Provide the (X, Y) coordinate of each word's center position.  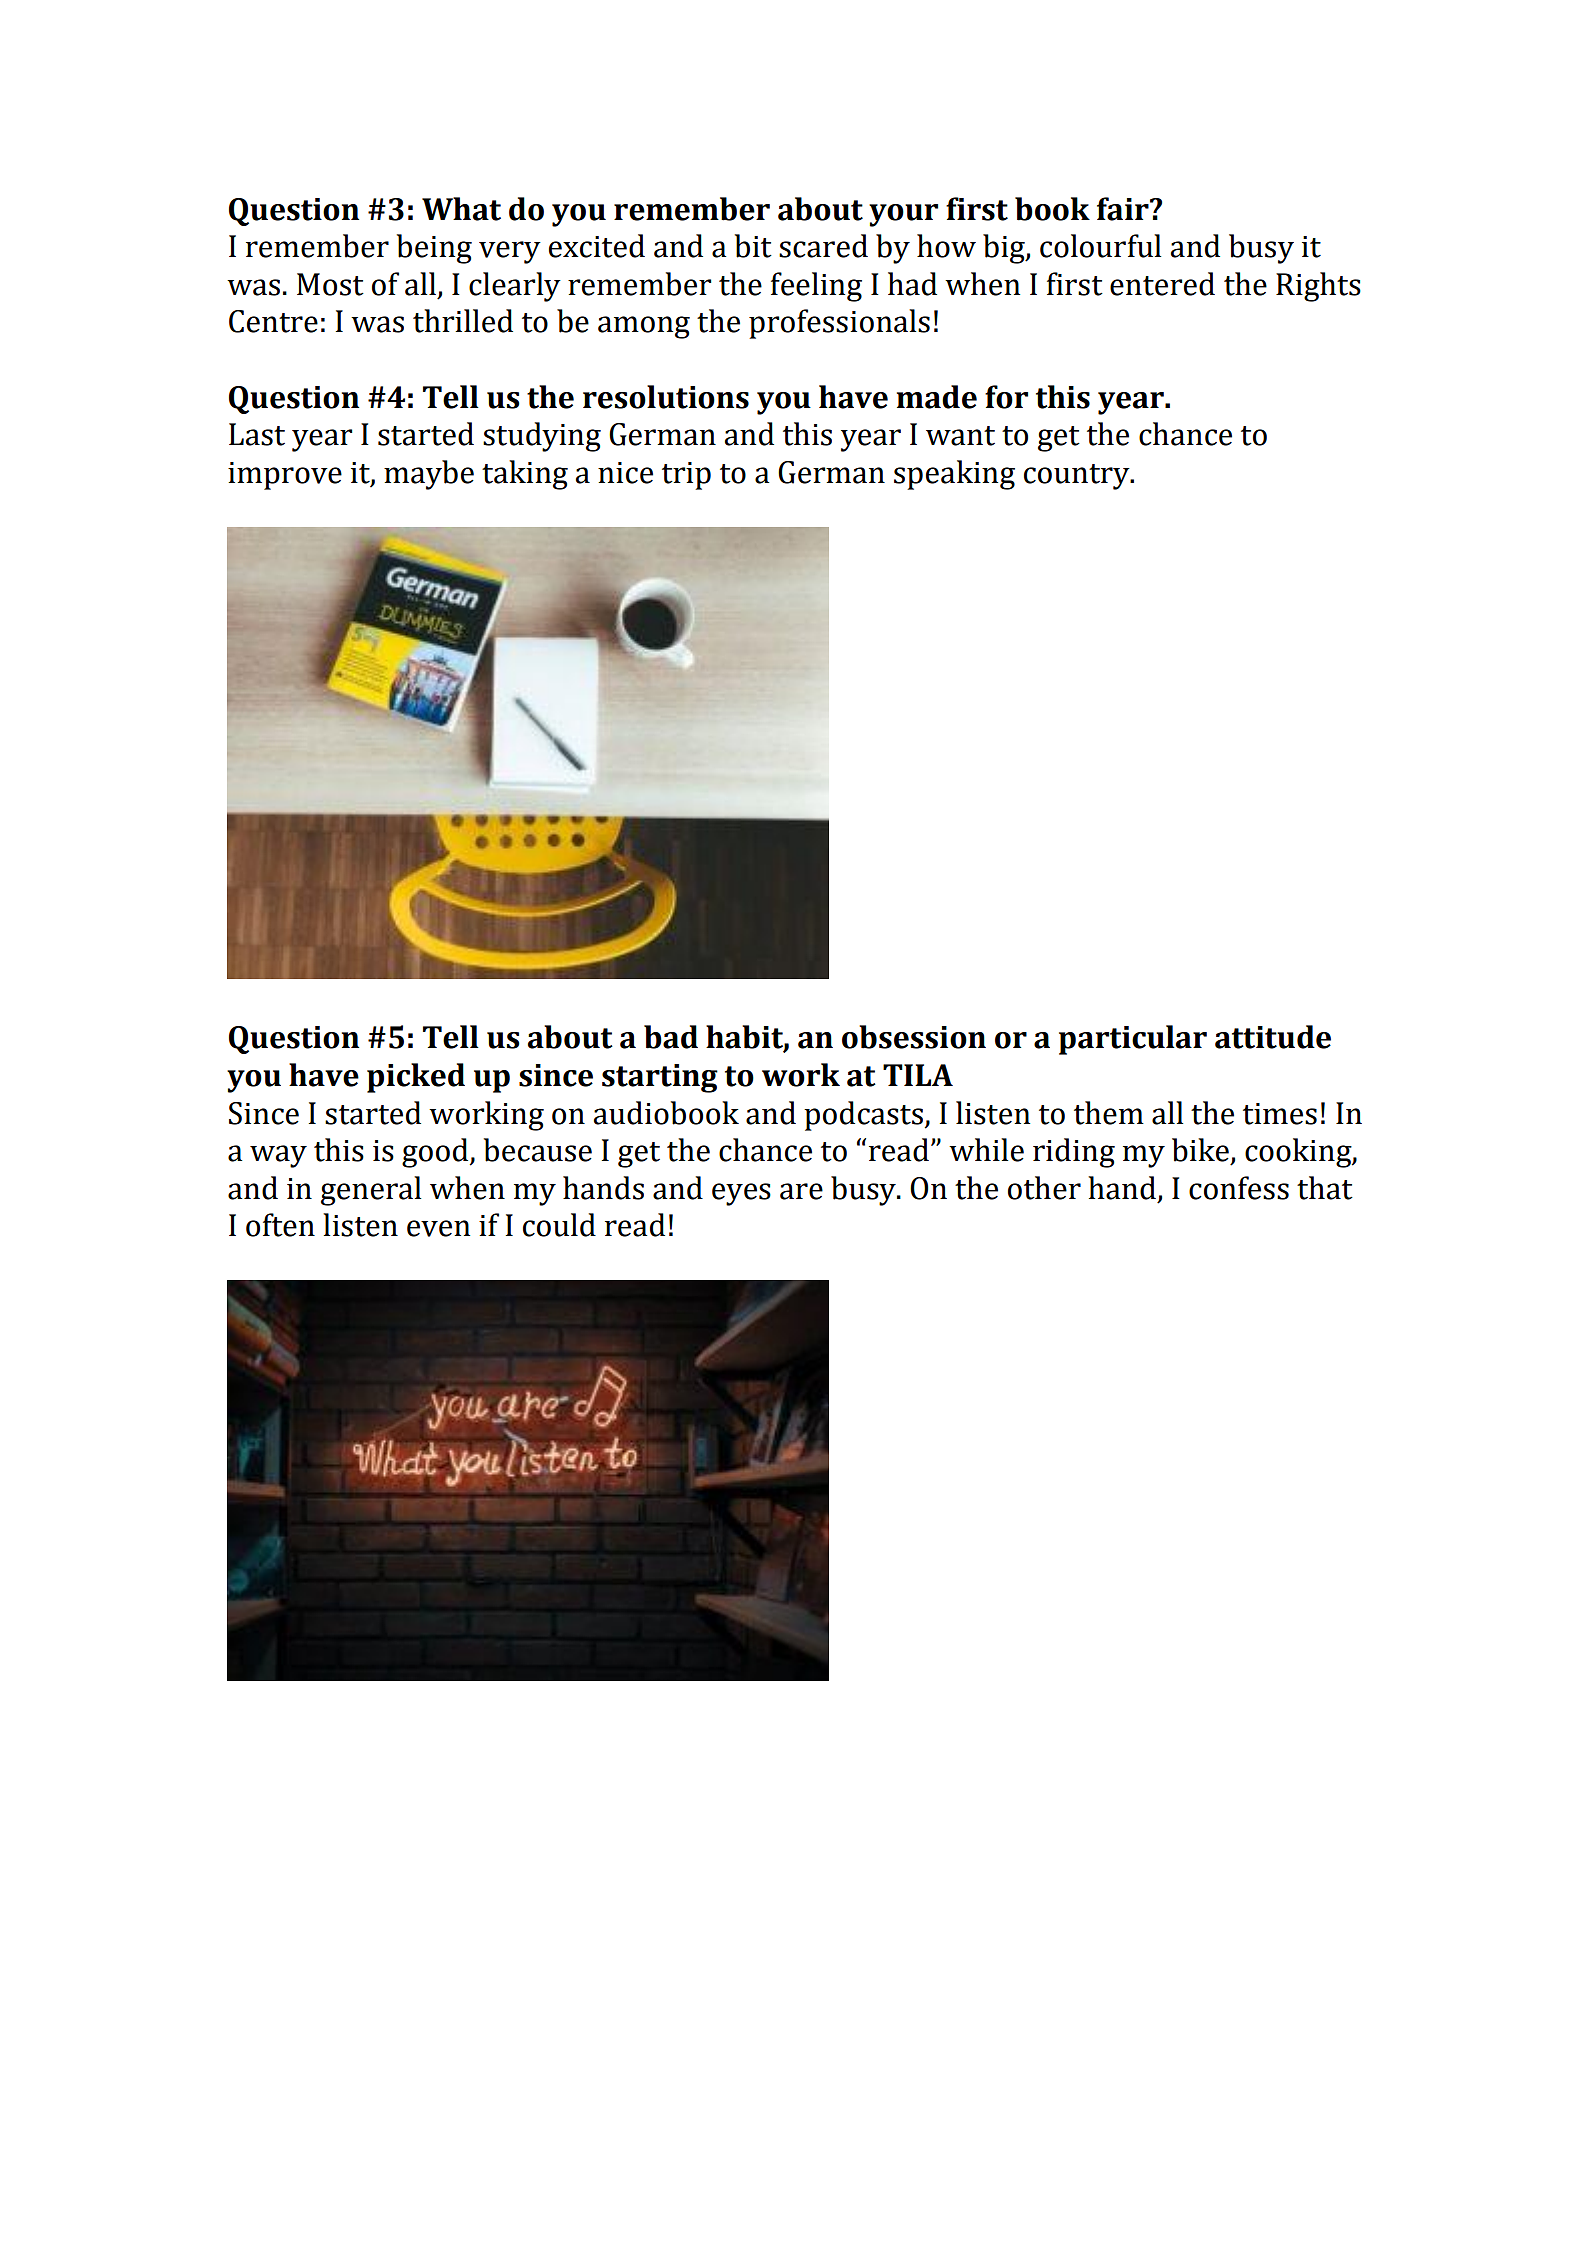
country (1078, 477)
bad (671, 1037)
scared (823, 246)
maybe (429, 475)
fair (1124, 209)
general (371, 1191)
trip (686, 476)
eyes (741, 1194)
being (434, 249)
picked (416, 1078)
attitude (1273, 1037)
